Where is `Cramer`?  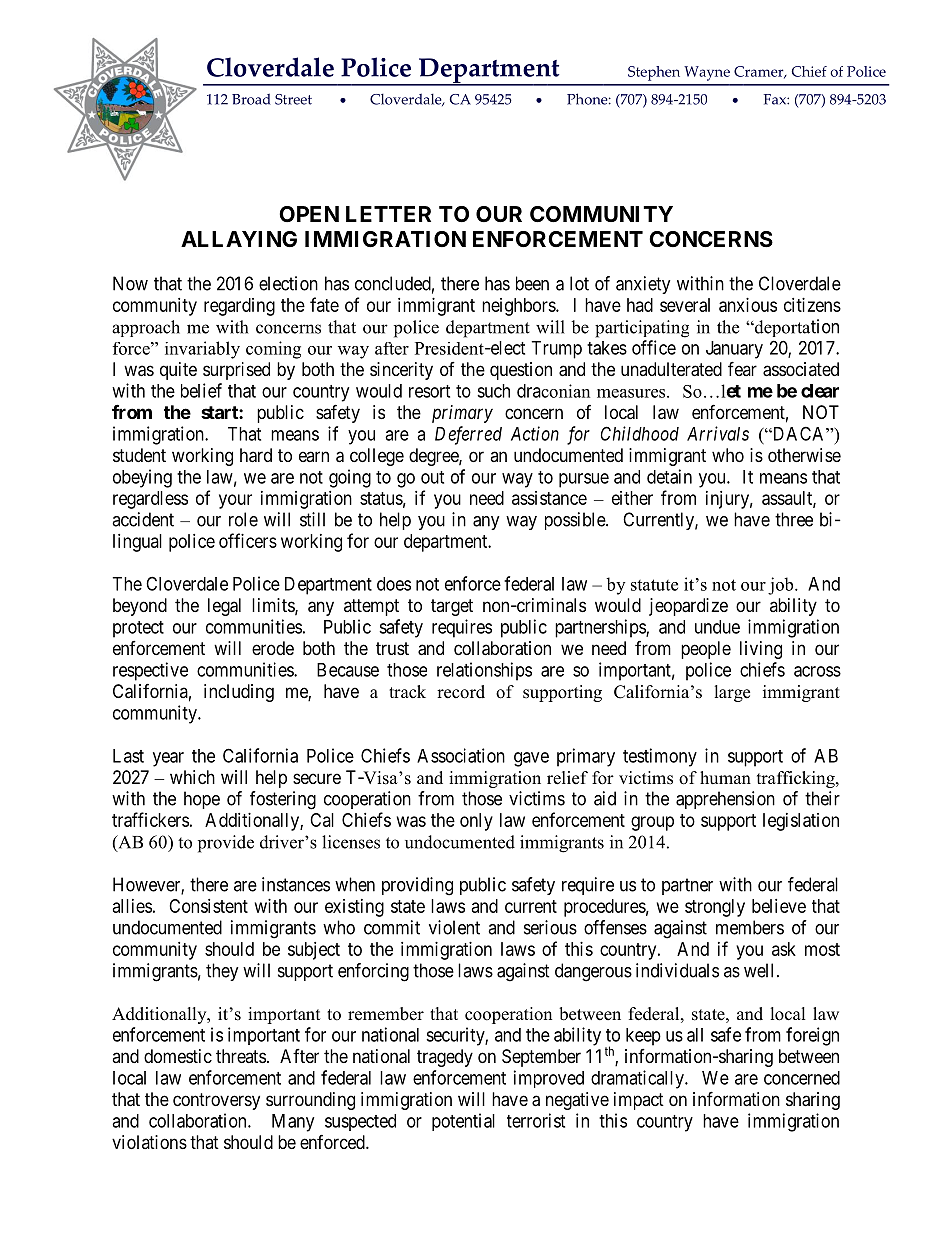 Cramer is located at coordinates (760, 72).
